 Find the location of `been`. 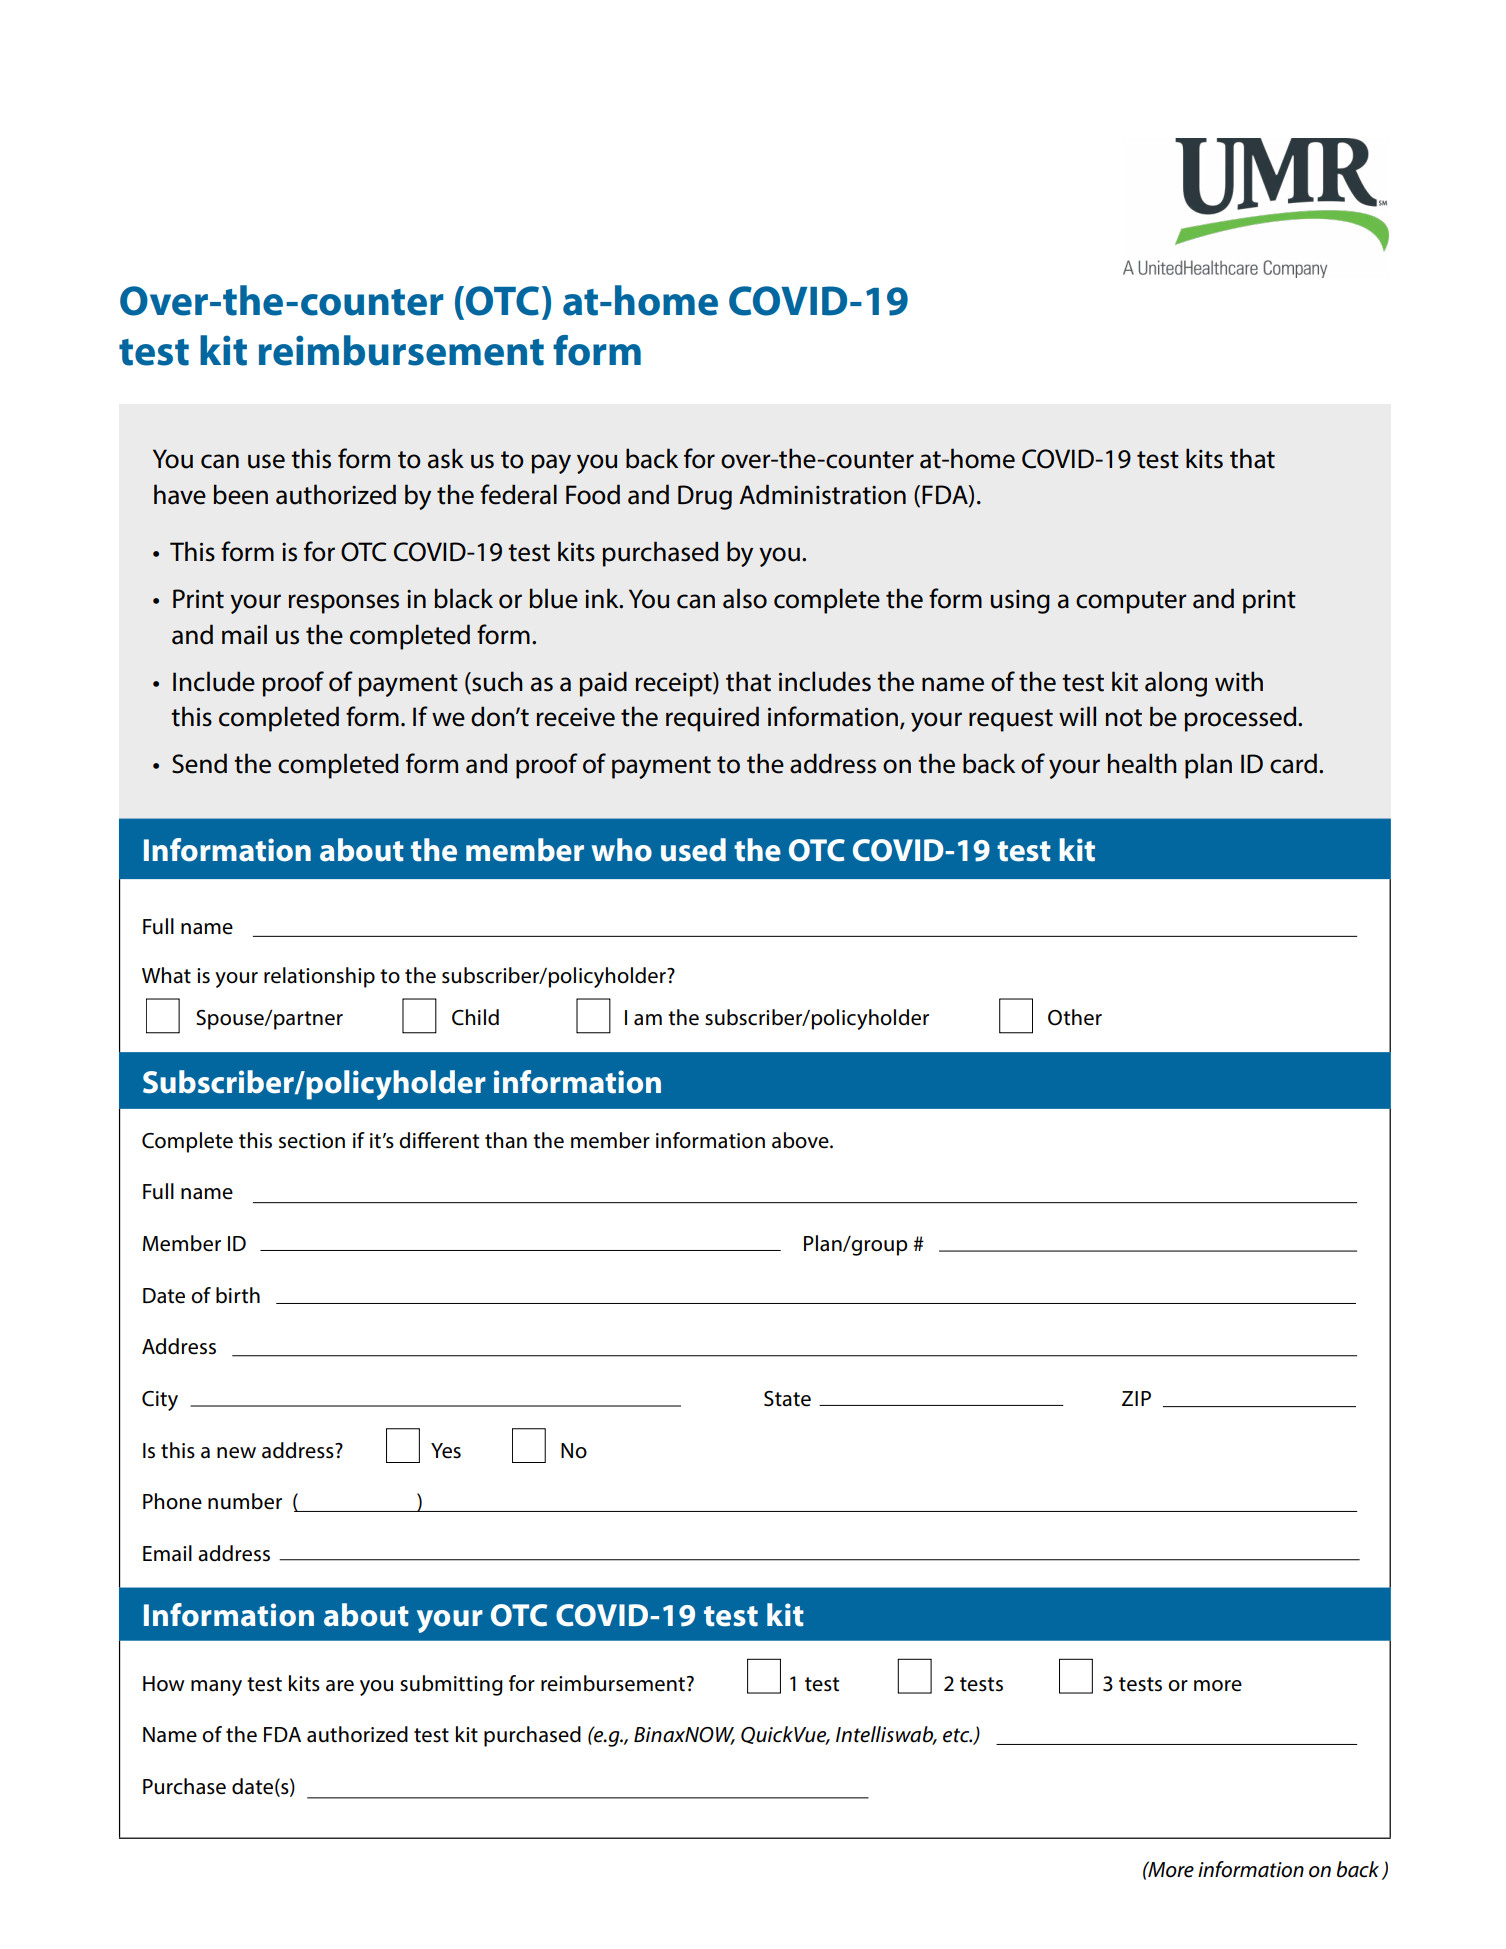

been is located at coordinates (240, 494).
